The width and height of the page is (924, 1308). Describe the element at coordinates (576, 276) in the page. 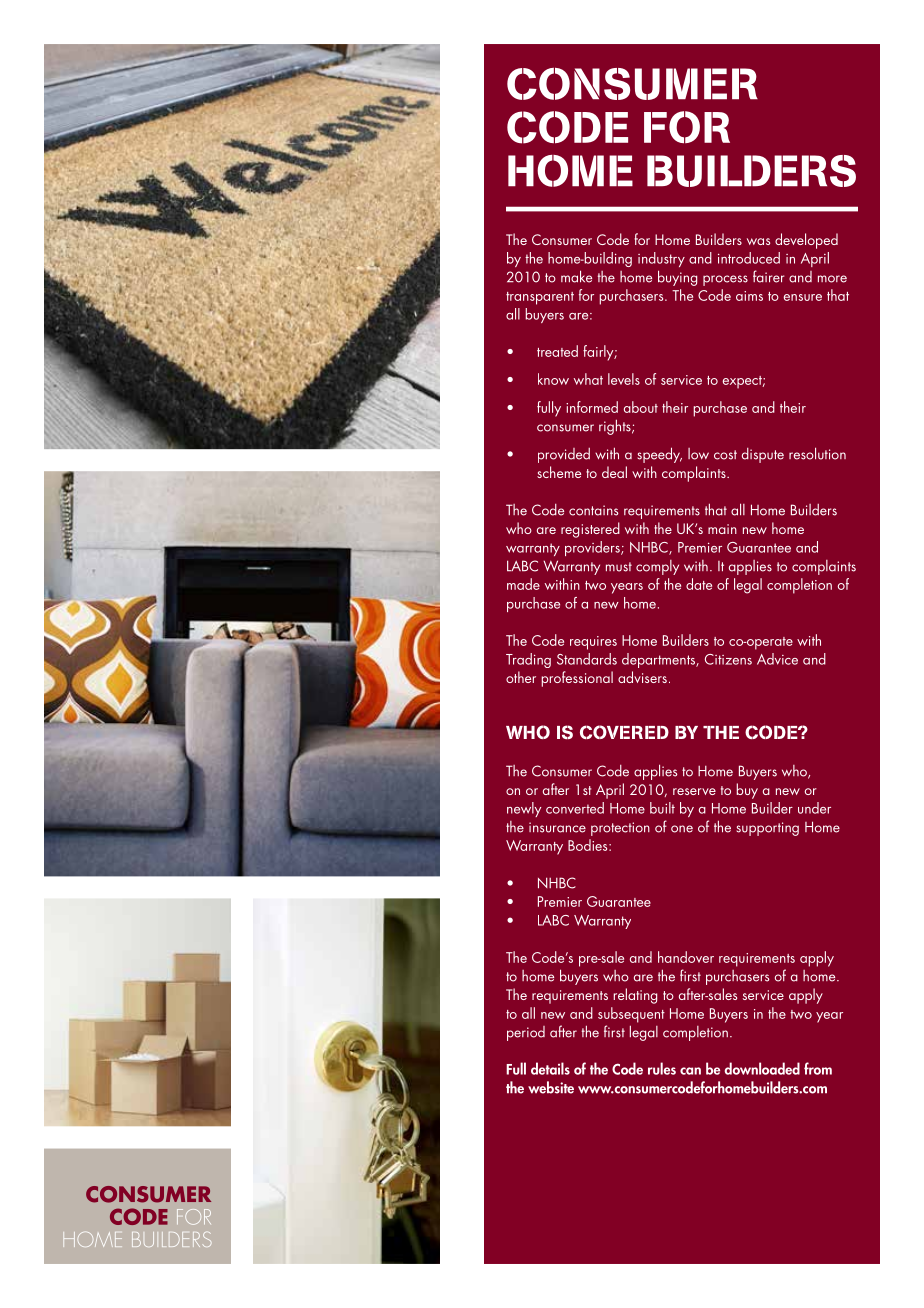

I see `make` at that location.
